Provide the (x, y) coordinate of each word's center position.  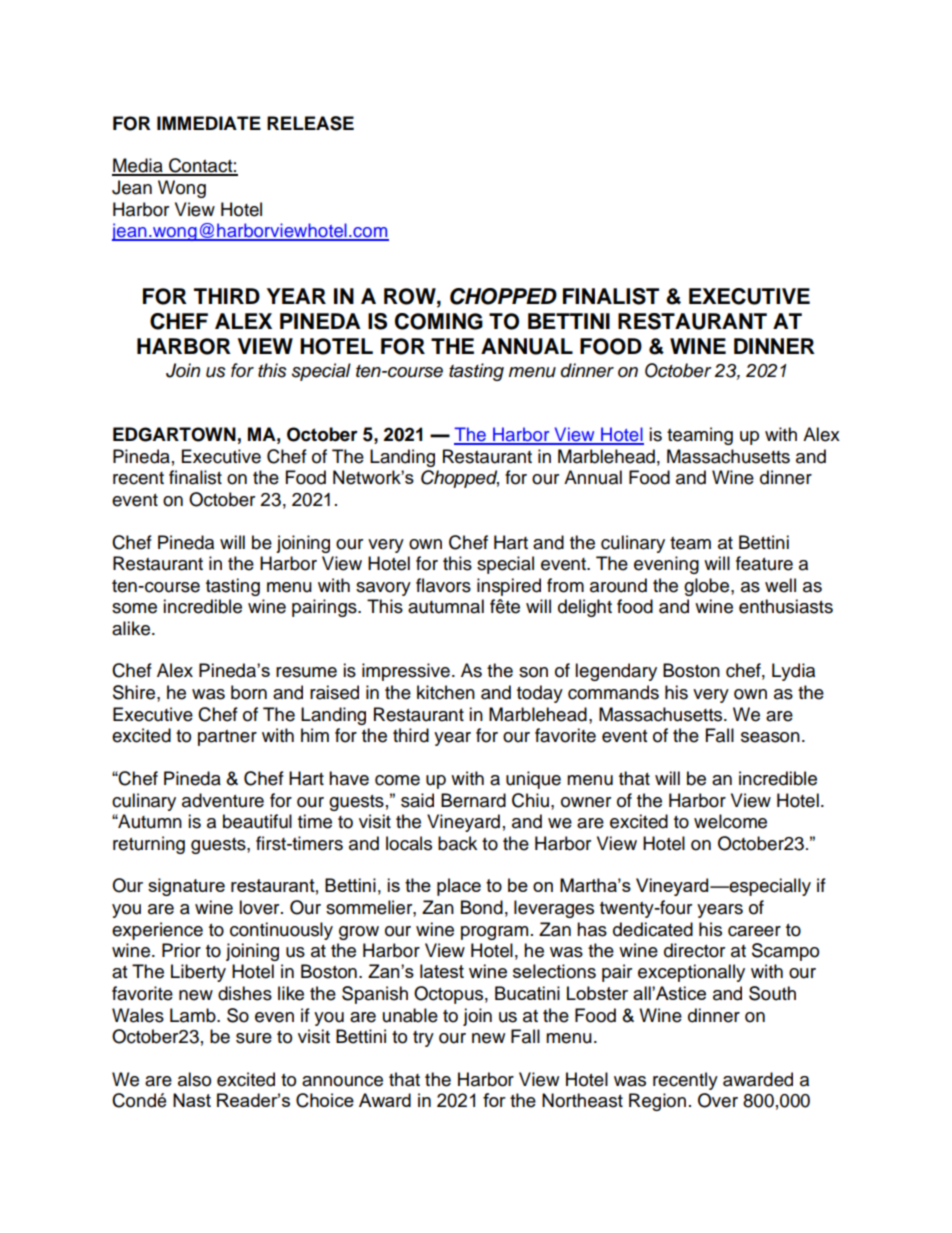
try (423, 1039)
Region (657, 1102)
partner (227, 738)
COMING (439, 321)
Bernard (473, 800)
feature (764, 563)
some (134, 608)
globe (708, 587)
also (194, 1079)
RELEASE (310, 123)
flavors (443, 585)
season (770, 737)
